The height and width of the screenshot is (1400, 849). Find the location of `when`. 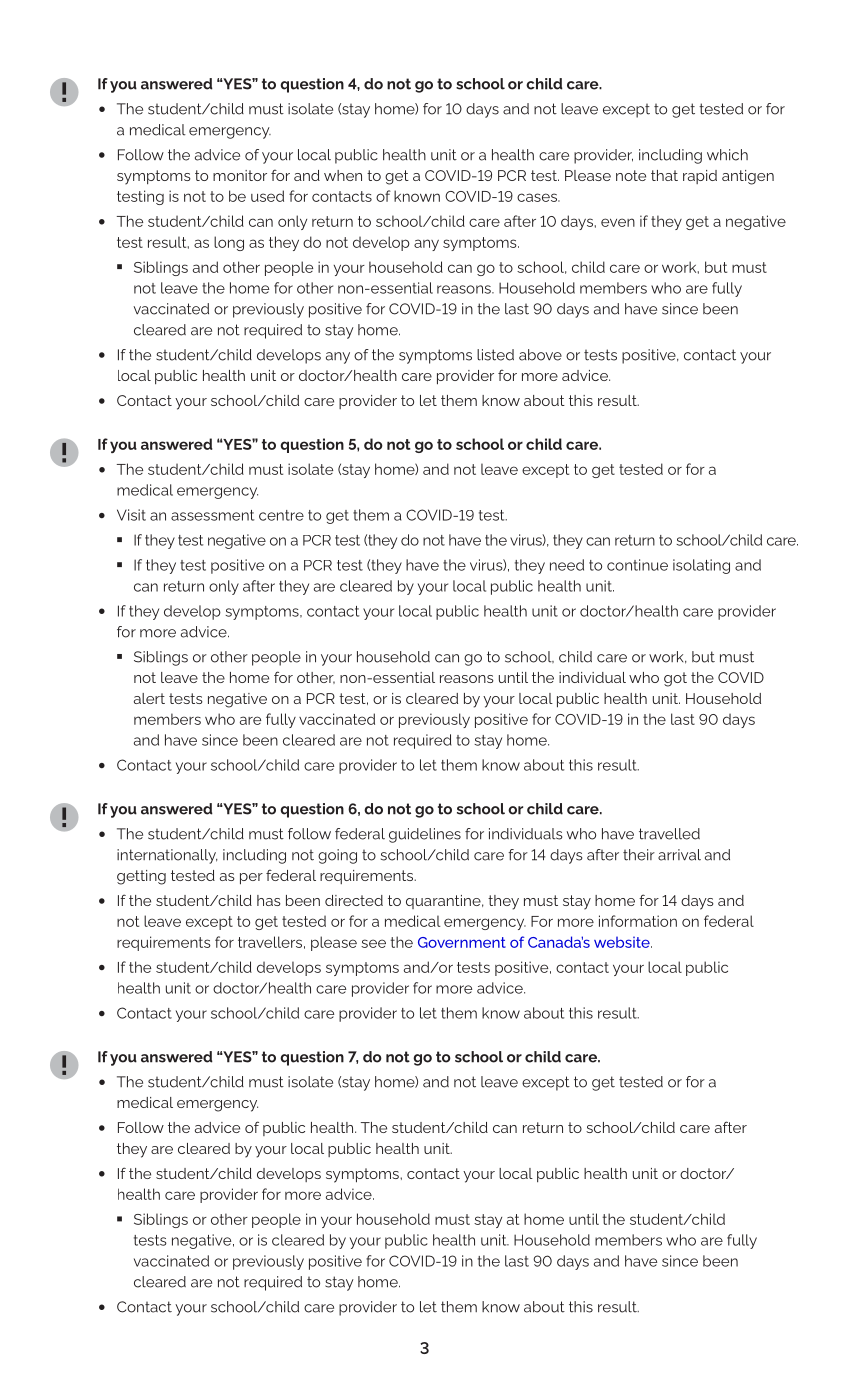

when is located at coordinates (343, 175).
